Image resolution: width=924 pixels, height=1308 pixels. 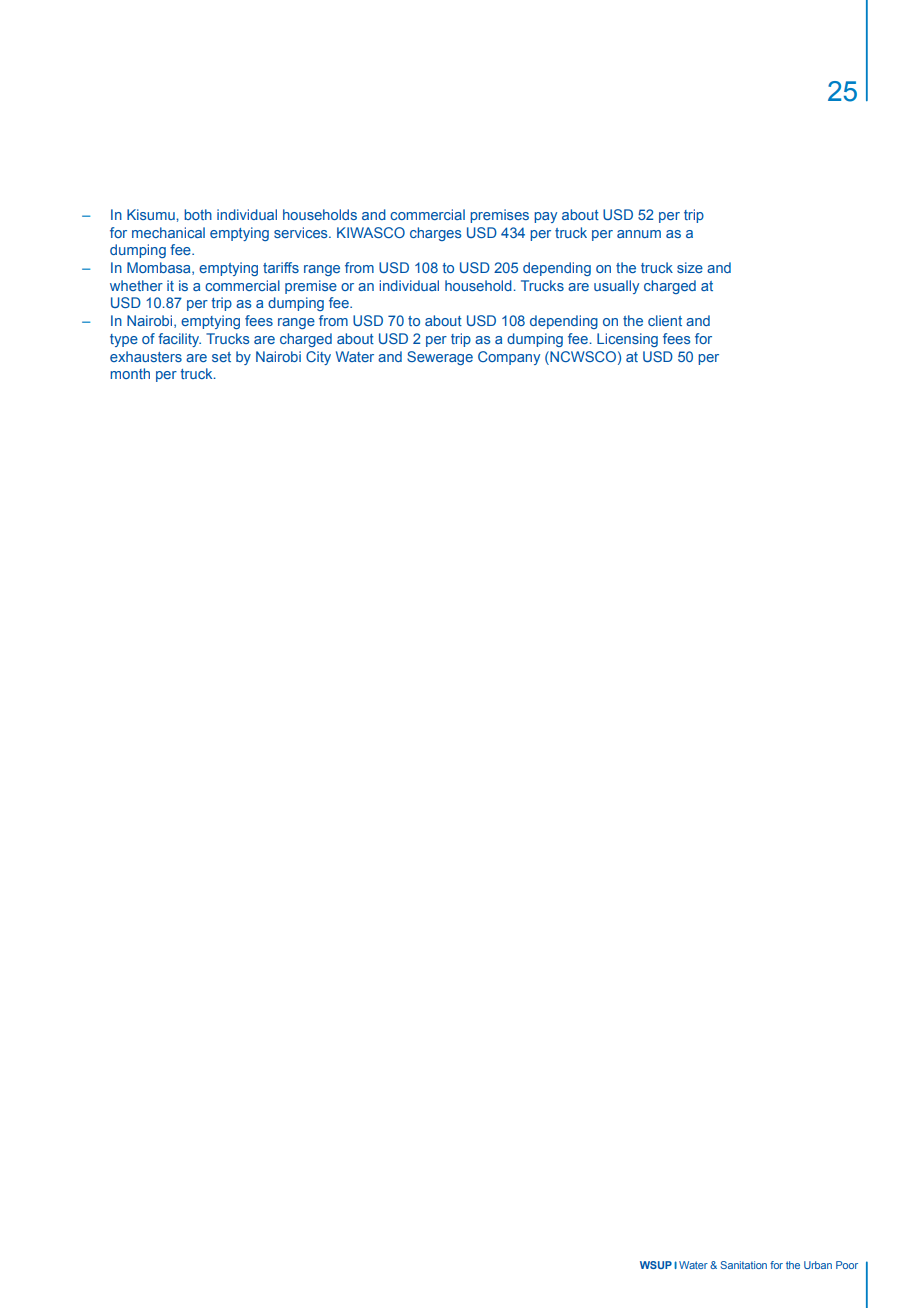 I want to click on Urban, so click(x=818, y=1265).
